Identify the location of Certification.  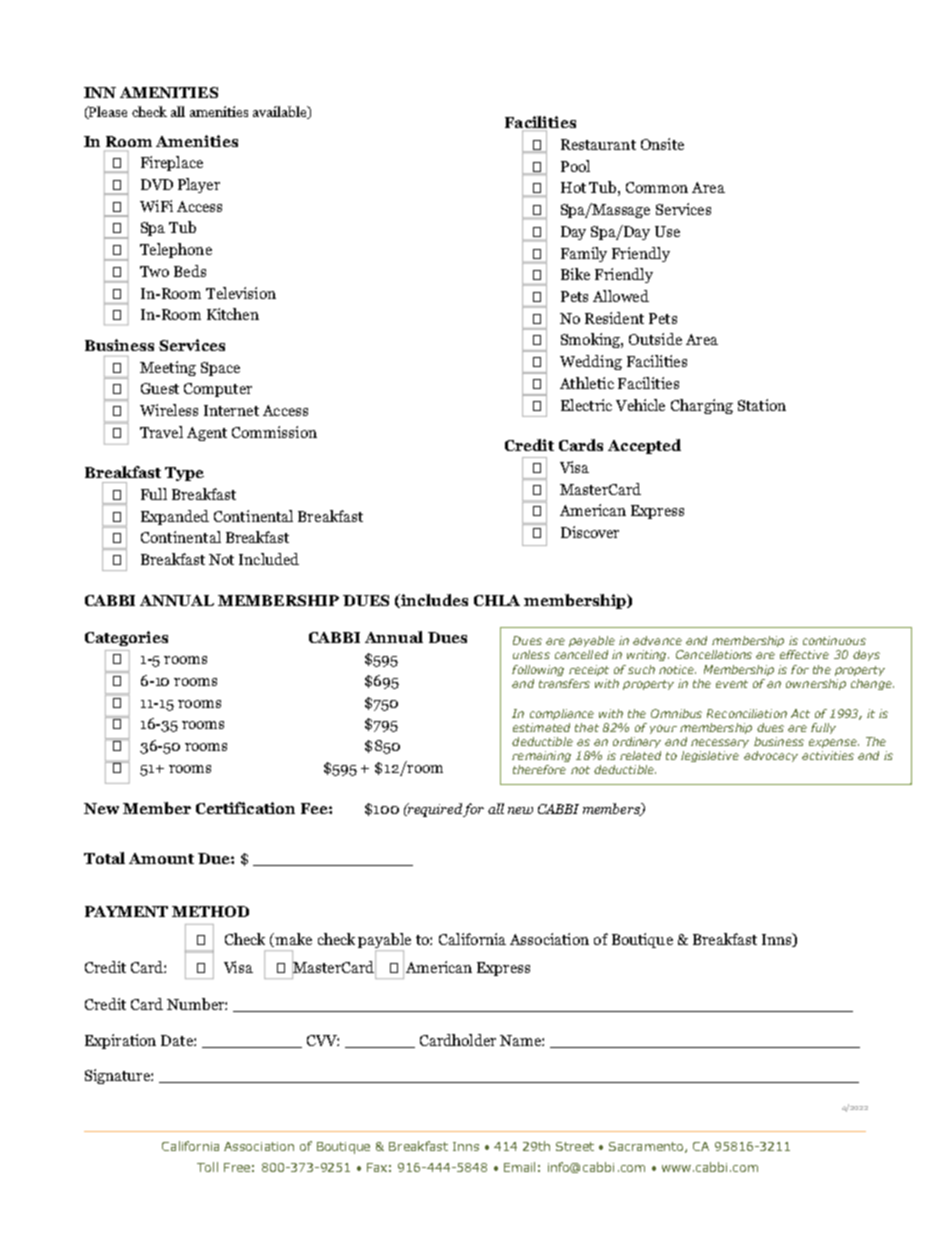
(245, 808).
